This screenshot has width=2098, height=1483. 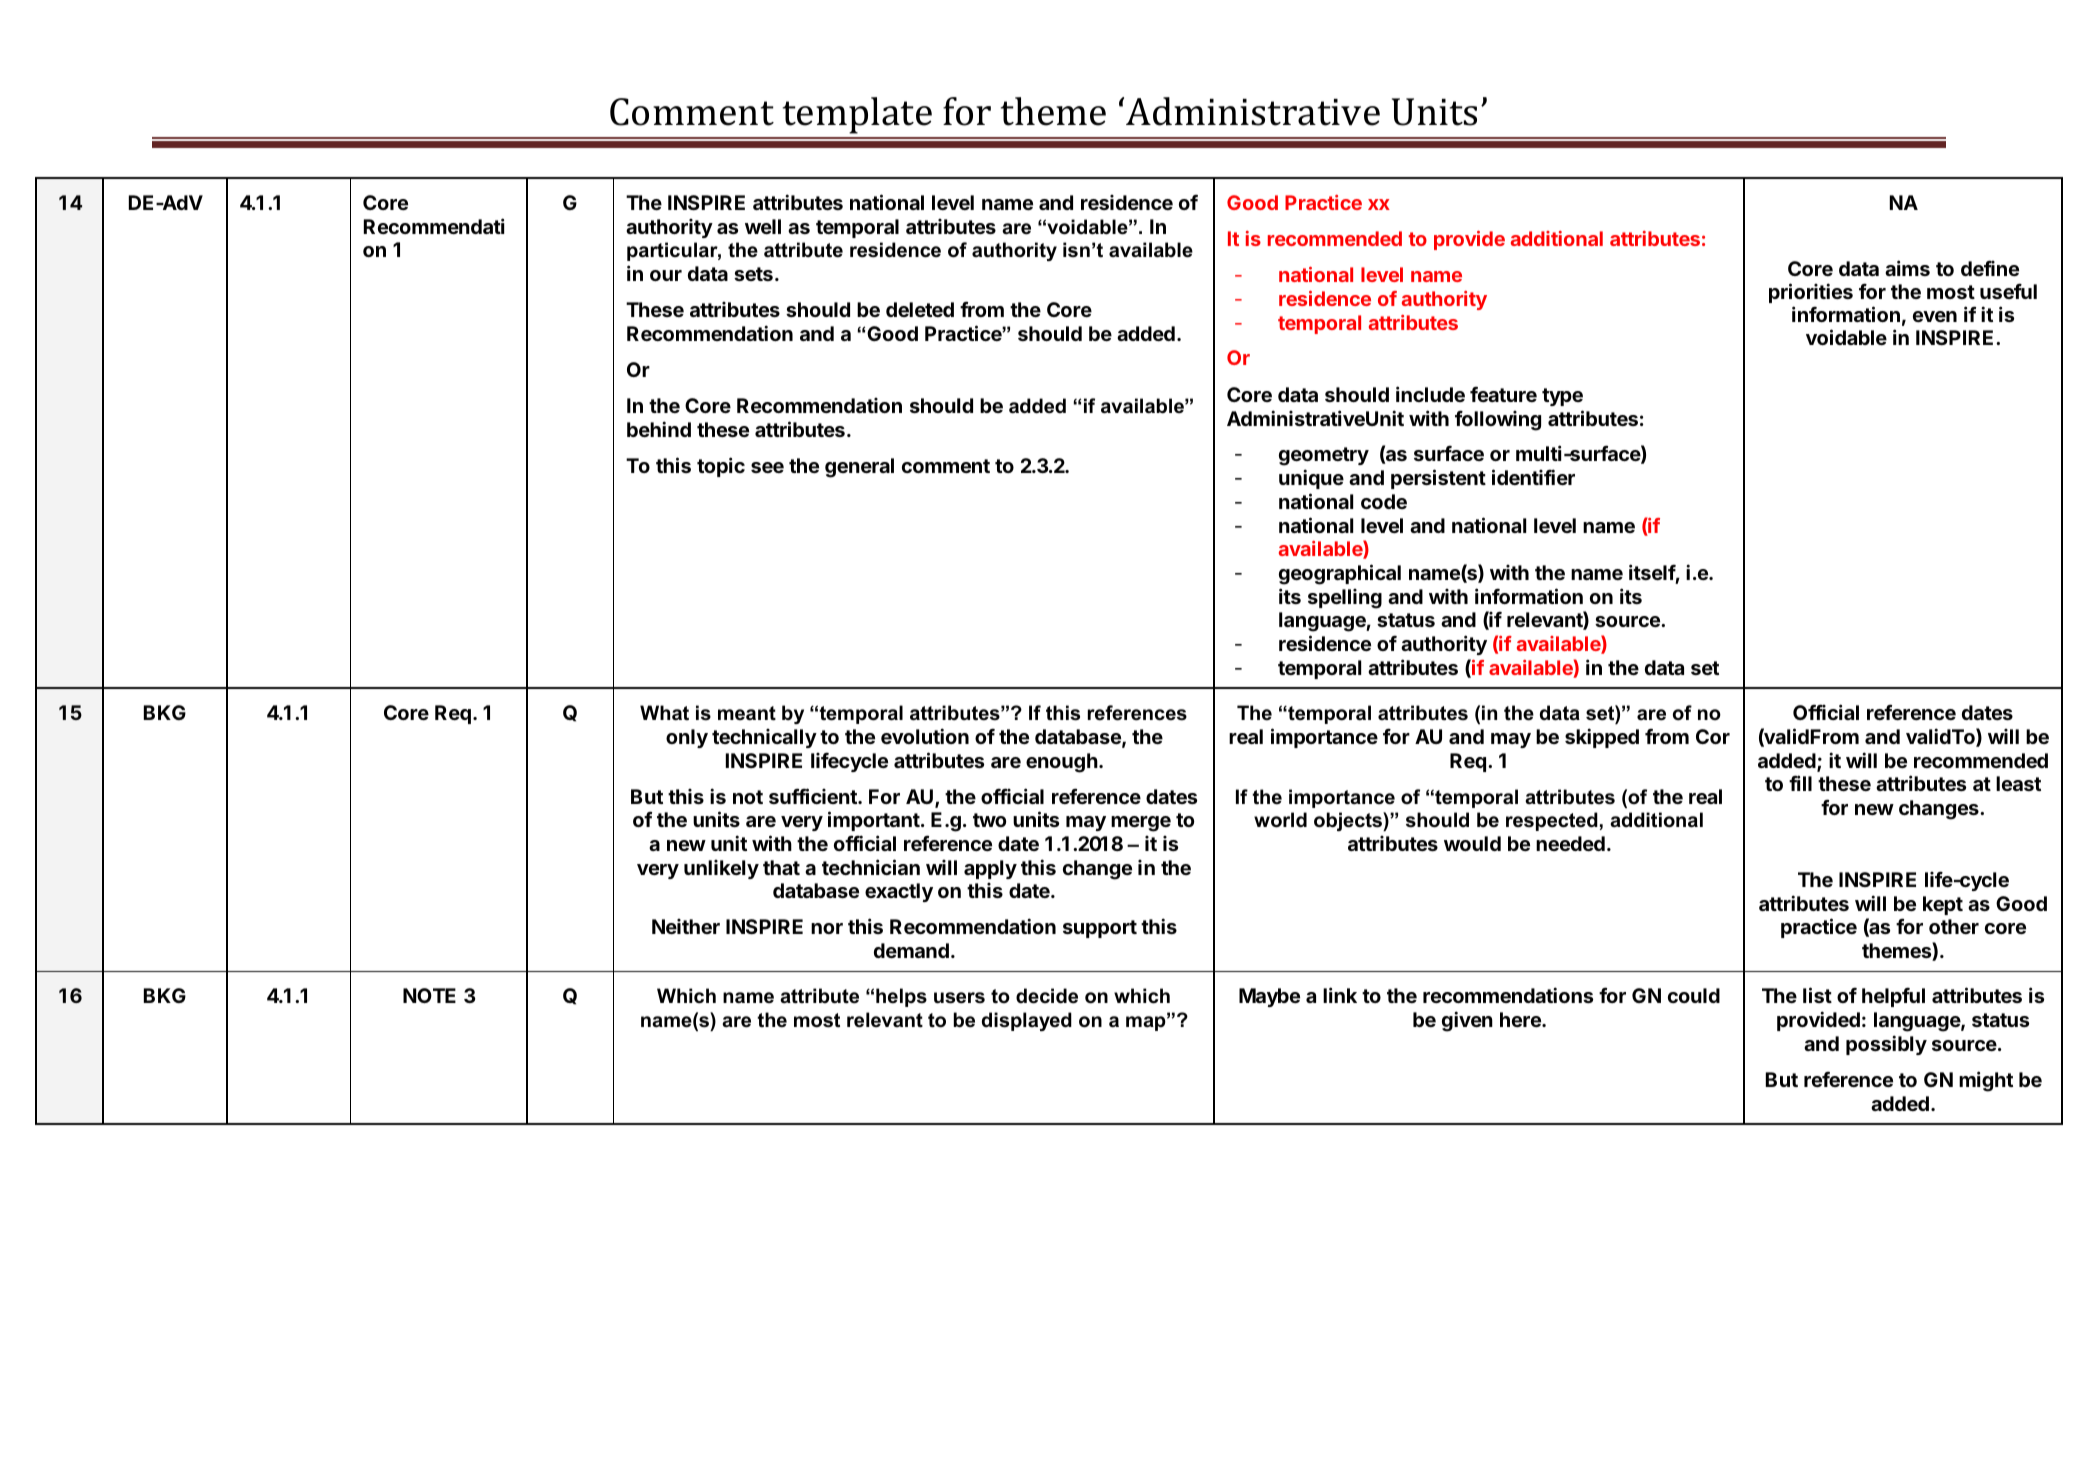 I want to click on Maybe, so click(x=1269, y=997).
